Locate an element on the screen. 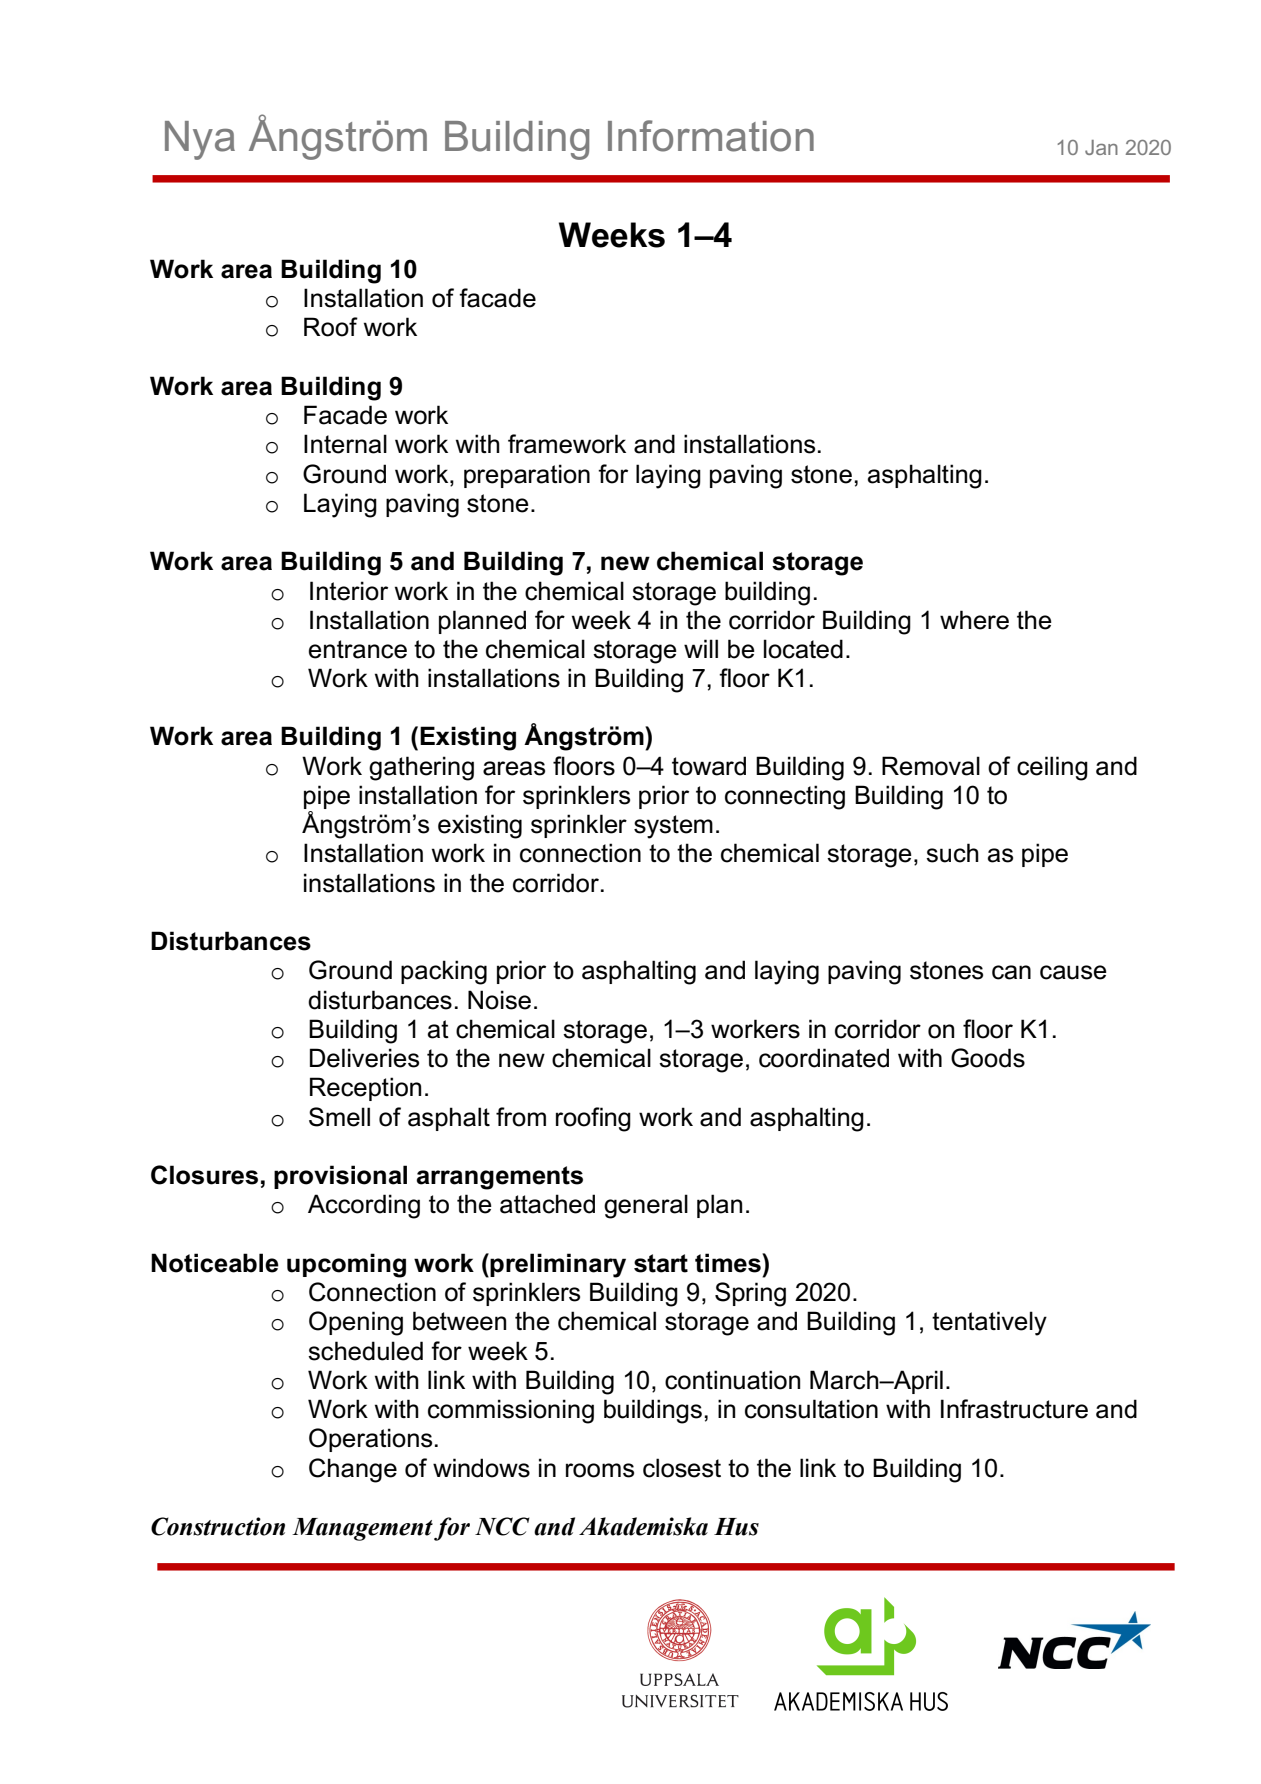 The height and width of the screenshot is (1784, 1261). closest is located at coordinates (682, 1468).
